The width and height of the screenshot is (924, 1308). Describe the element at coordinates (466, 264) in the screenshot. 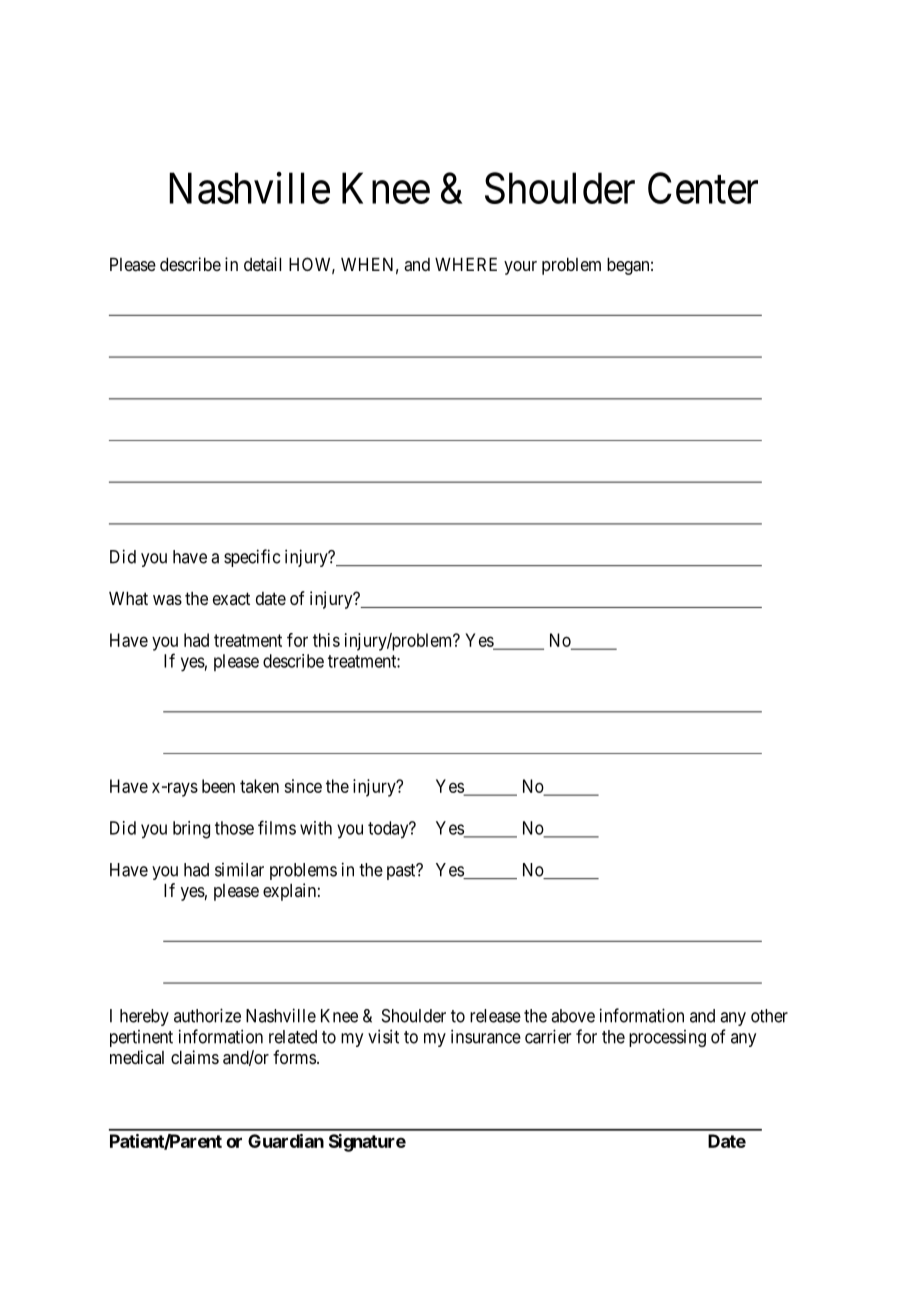

I see `WHERE` at that location.
